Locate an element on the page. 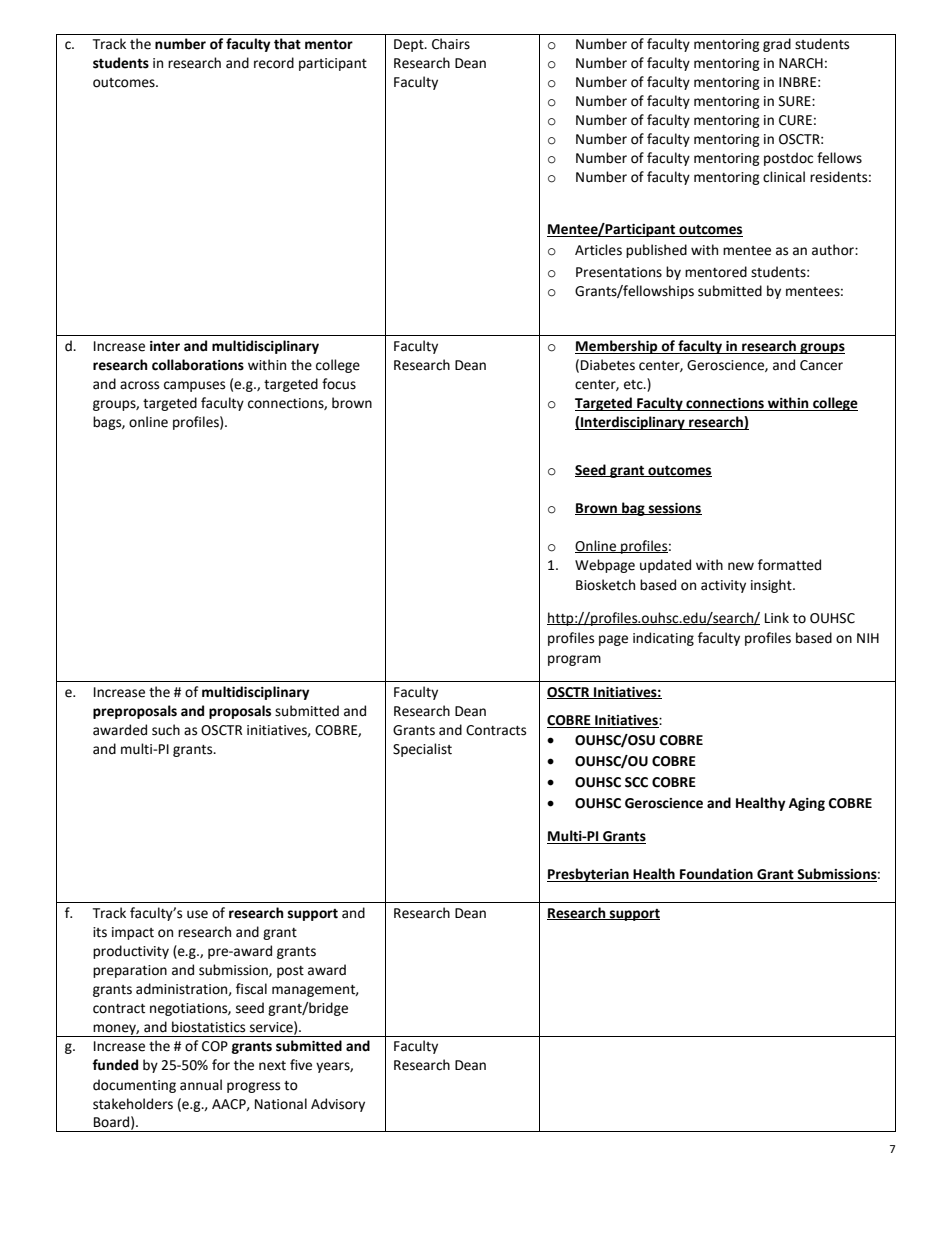  Cancer is located at coordinates (821, 365).
